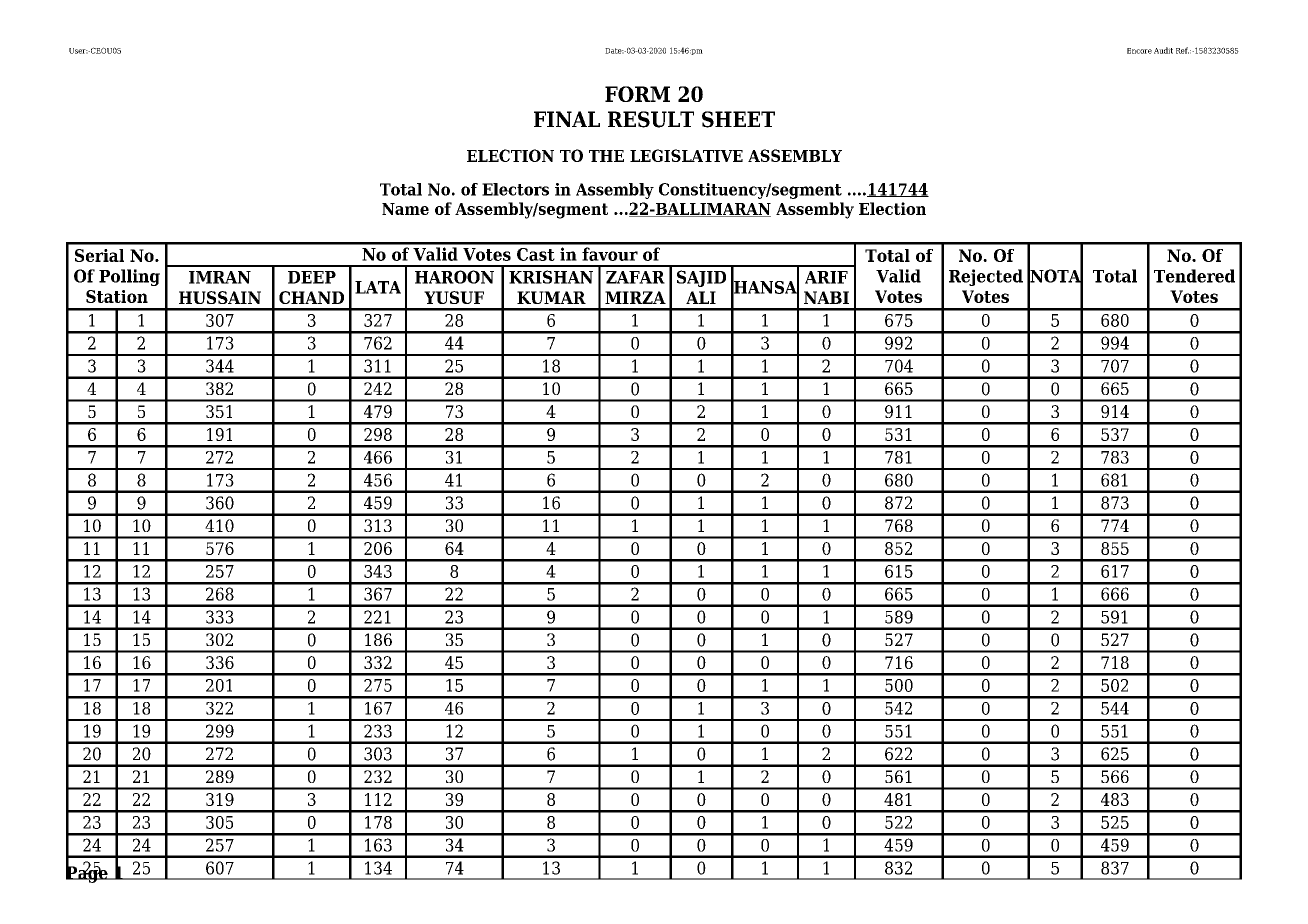 The width and height of the page is (1308, 924). I want to click on HUSSAIN, so click(220, 297).
